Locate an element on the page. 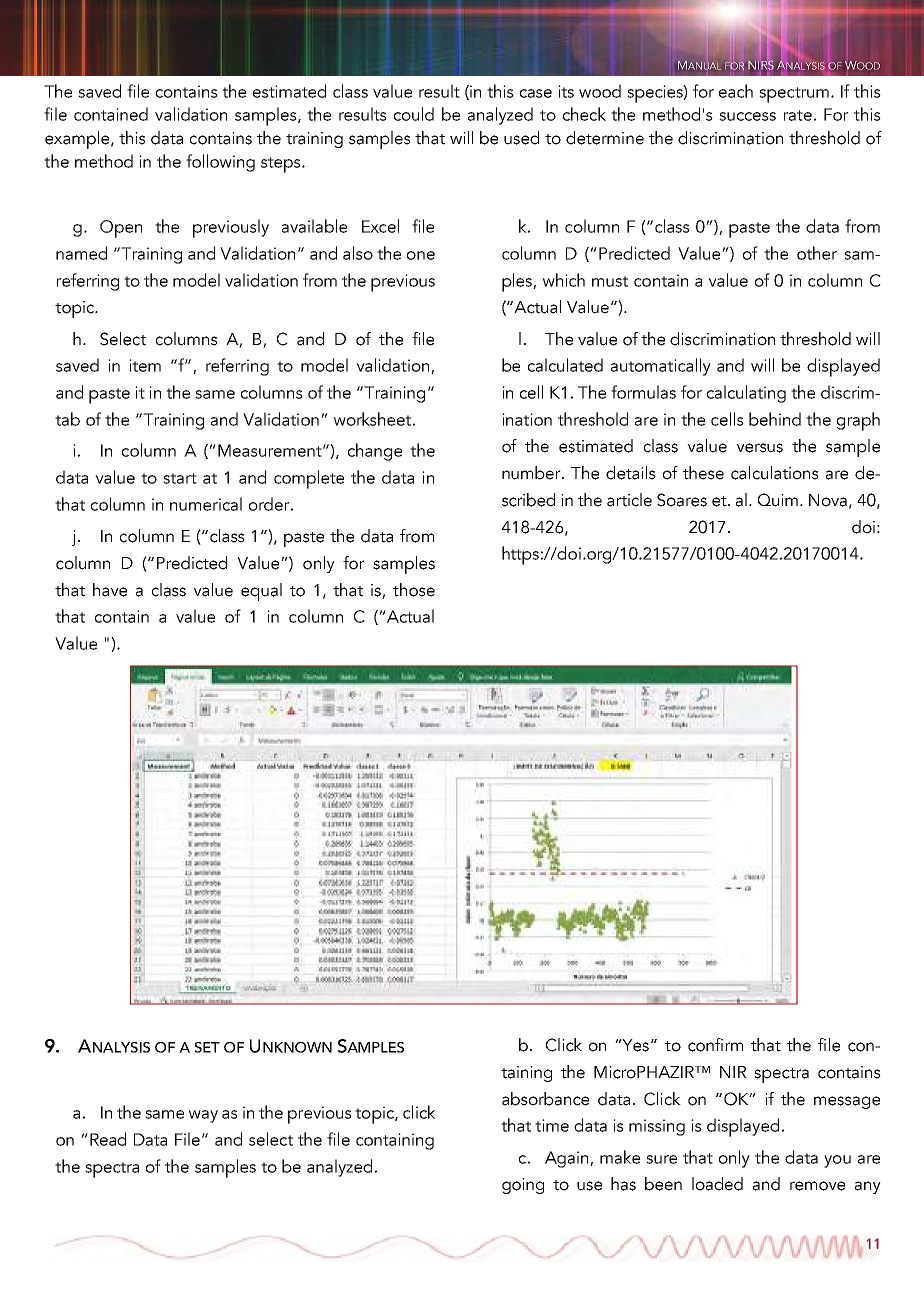  success is located at coordinates (747, 116).
